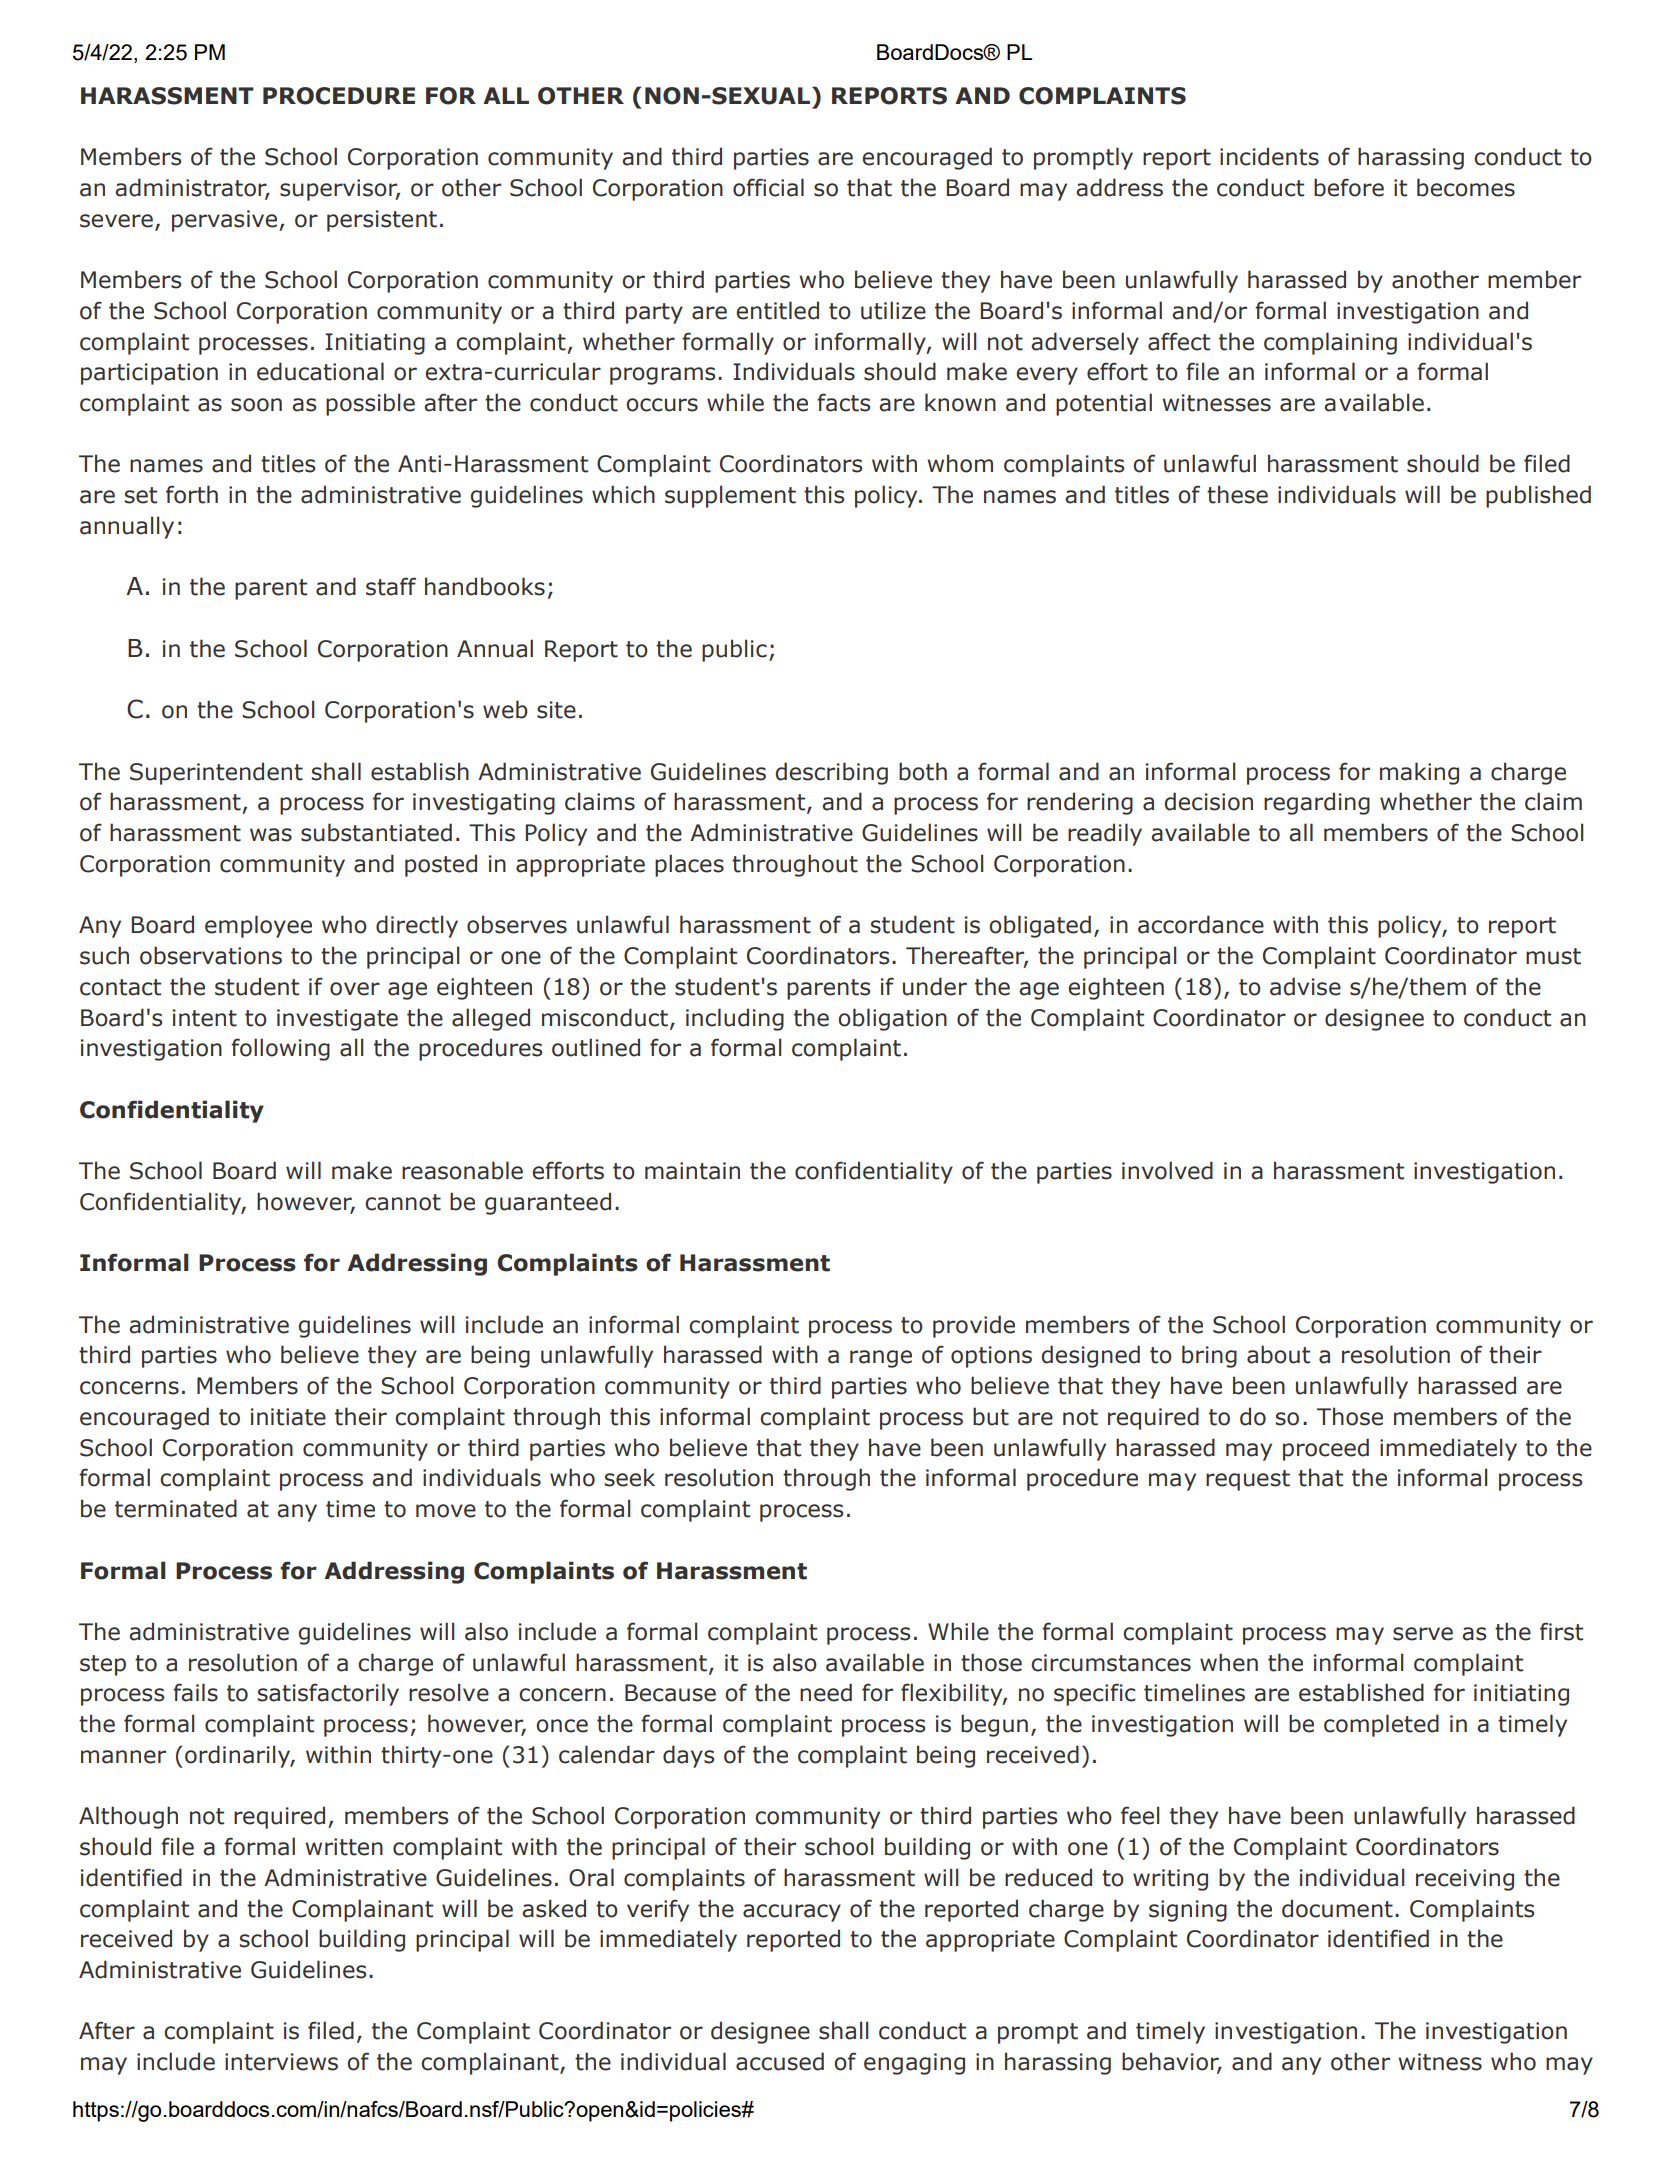 This screenshot has height=2163, width=1672. I want to click on accused, so click(780, 2061).
